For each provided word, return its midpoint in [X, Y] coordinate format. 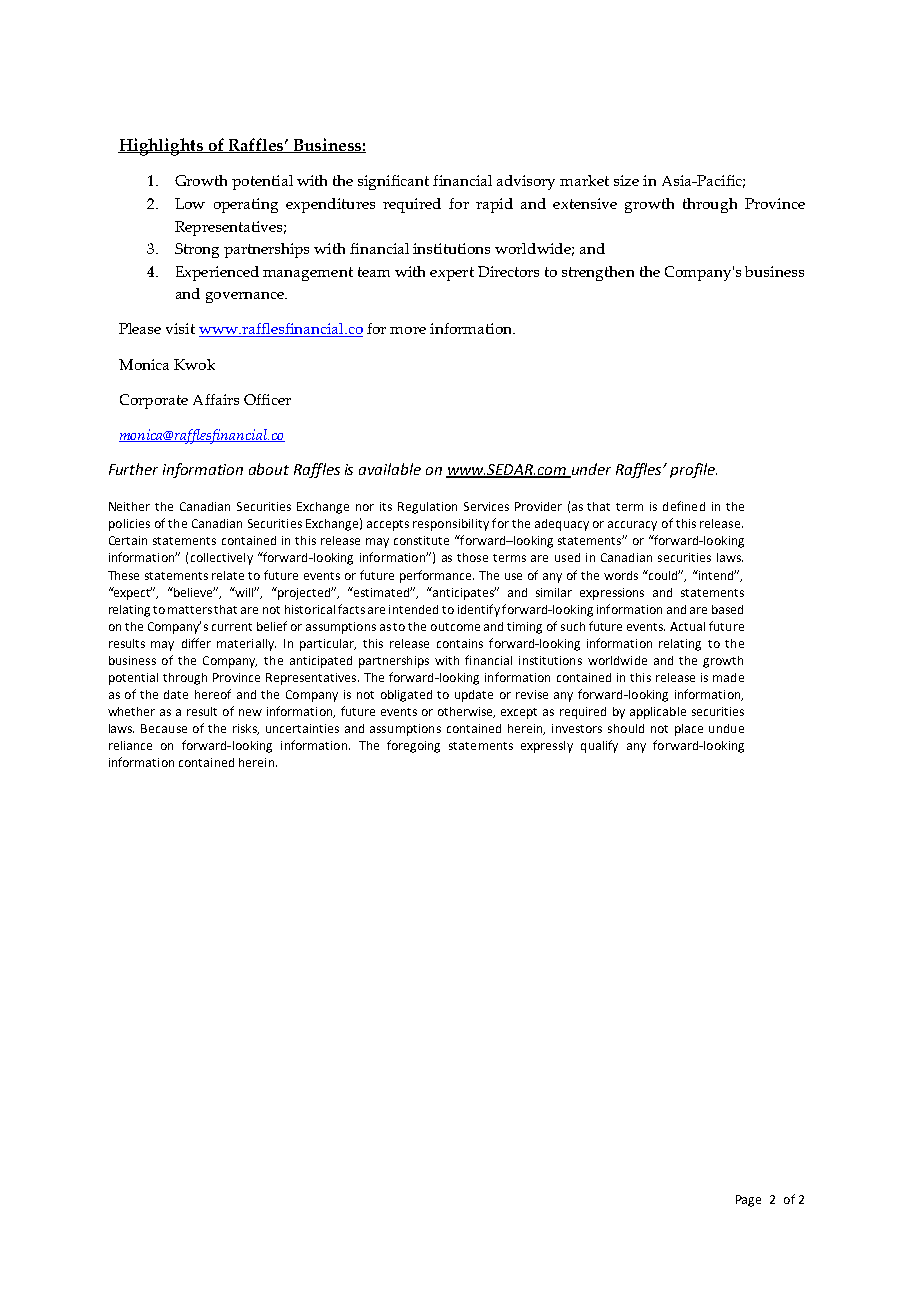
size [626, 180]
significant [393, 182]
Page [748, 1201]
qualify [599, 746]
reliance [130, 745]
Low [190, 203]
